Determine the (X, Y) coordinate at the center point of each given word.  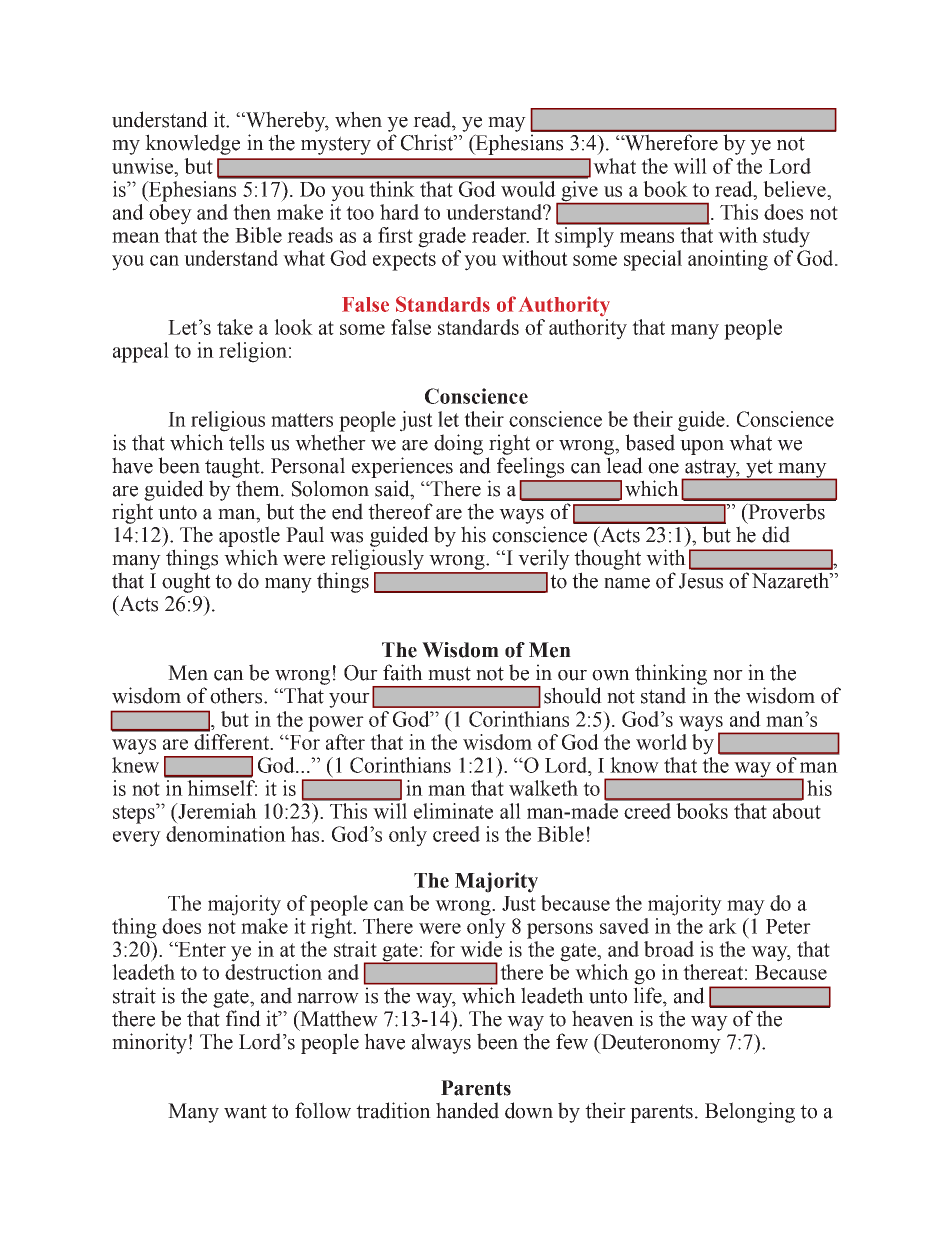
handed (467, 1110)
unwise (144, 166)
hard (399, 212)
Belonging (750, 1112)
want (245, 1111)
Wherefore (670, 142)
